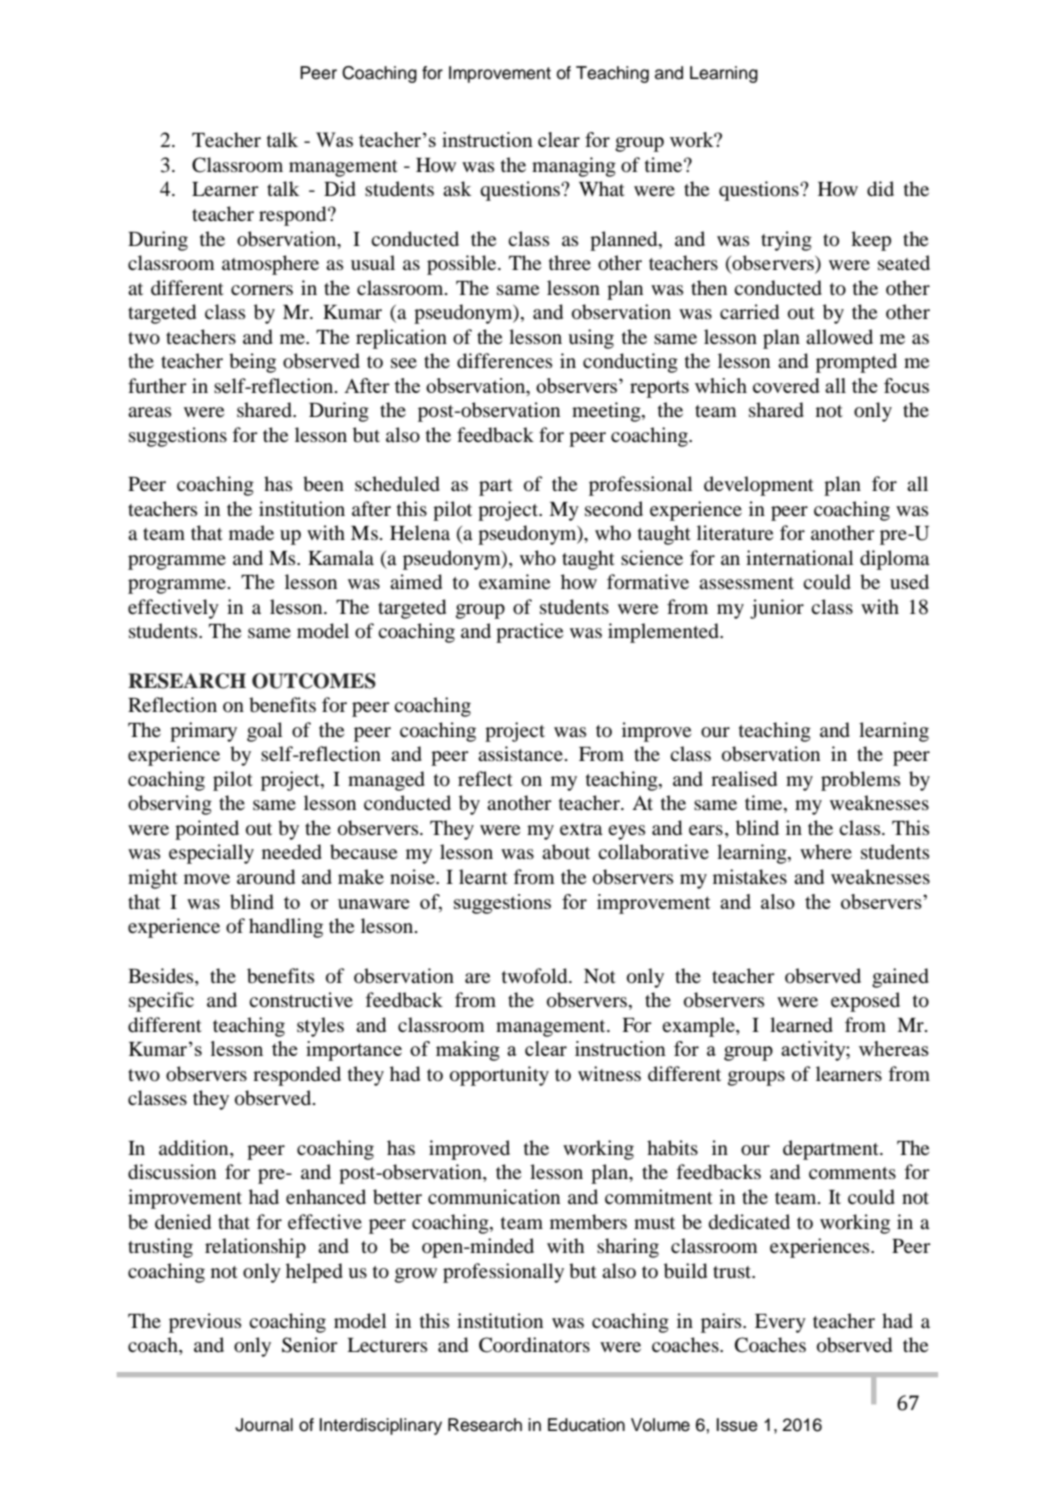  Describe the element at coordinates (520, 753) in the screenshot. I see `assistance` at that location.
